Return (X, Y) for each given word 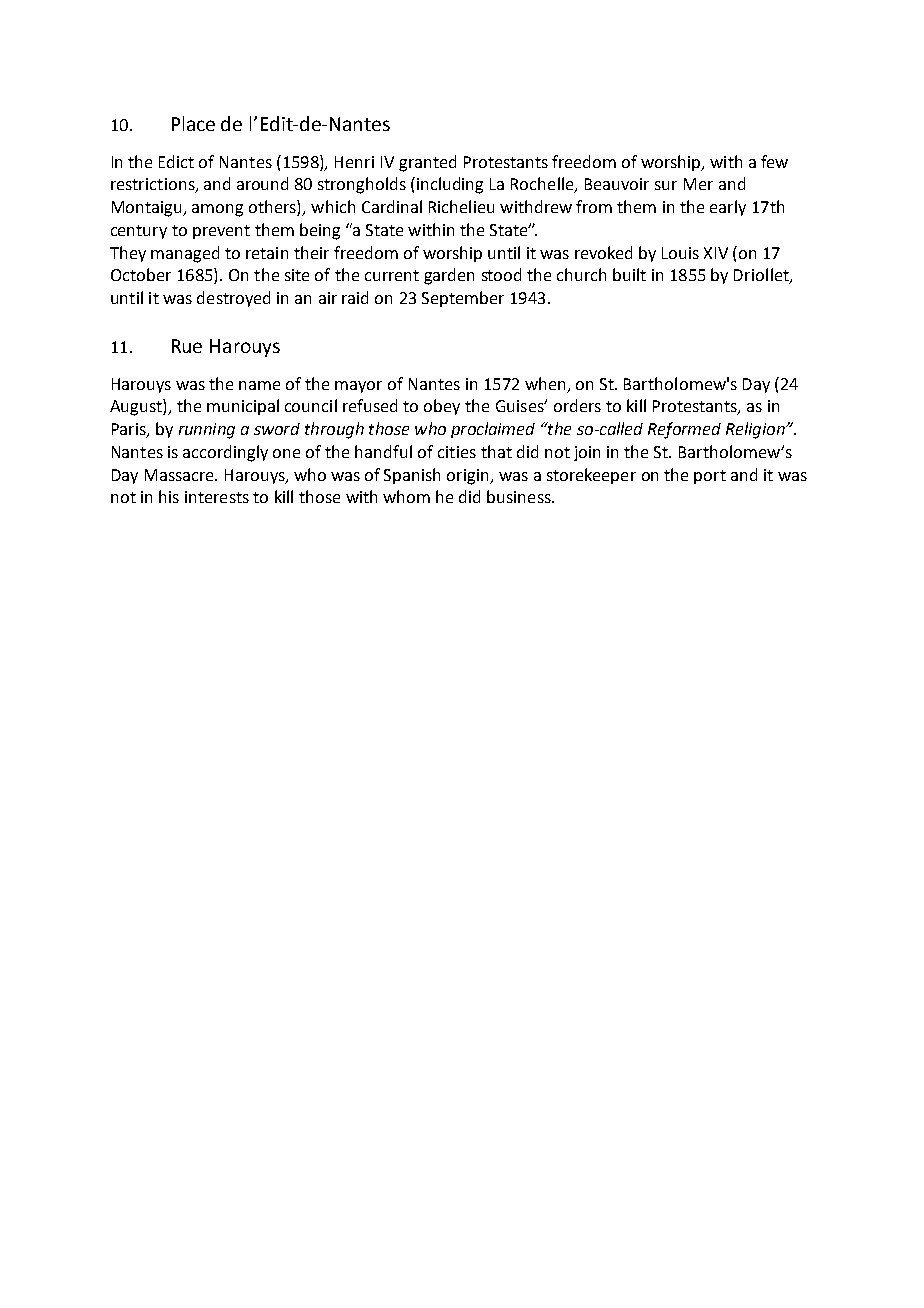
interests (217, 497)
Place (193, 123)
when (545, 383)
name (259, 385)
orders (577, 405)
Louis (680, 253)
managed (185, 254)
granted (427, 163)
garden (449, 276)
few (774, 161)
